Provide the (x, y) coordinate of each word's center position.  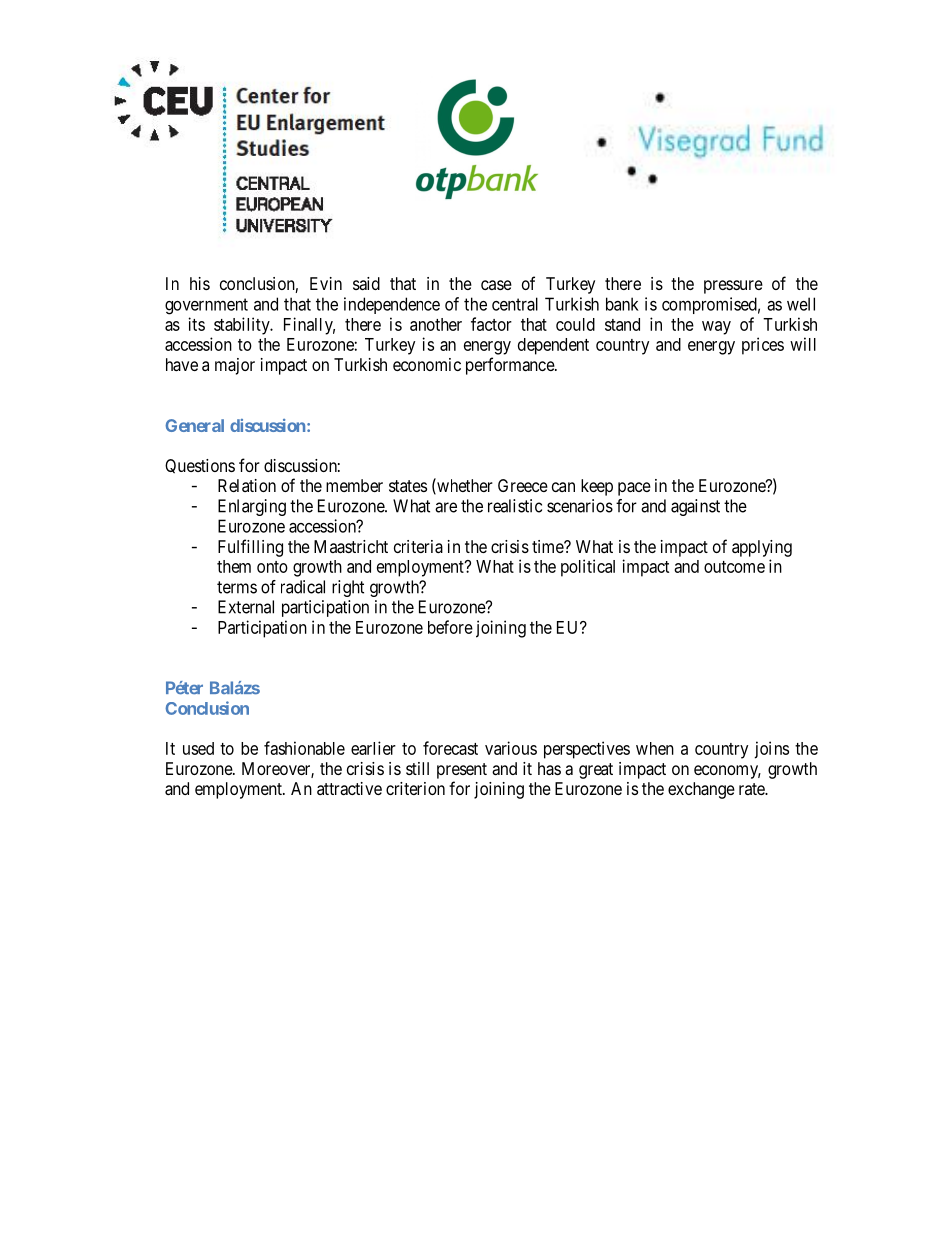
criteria (418, 546)
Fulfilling (250, 548)
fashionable (304, 748)
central (515, 304)
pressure (733, 287)
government (206, 306)
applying (762, 548)
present (462, 771)
